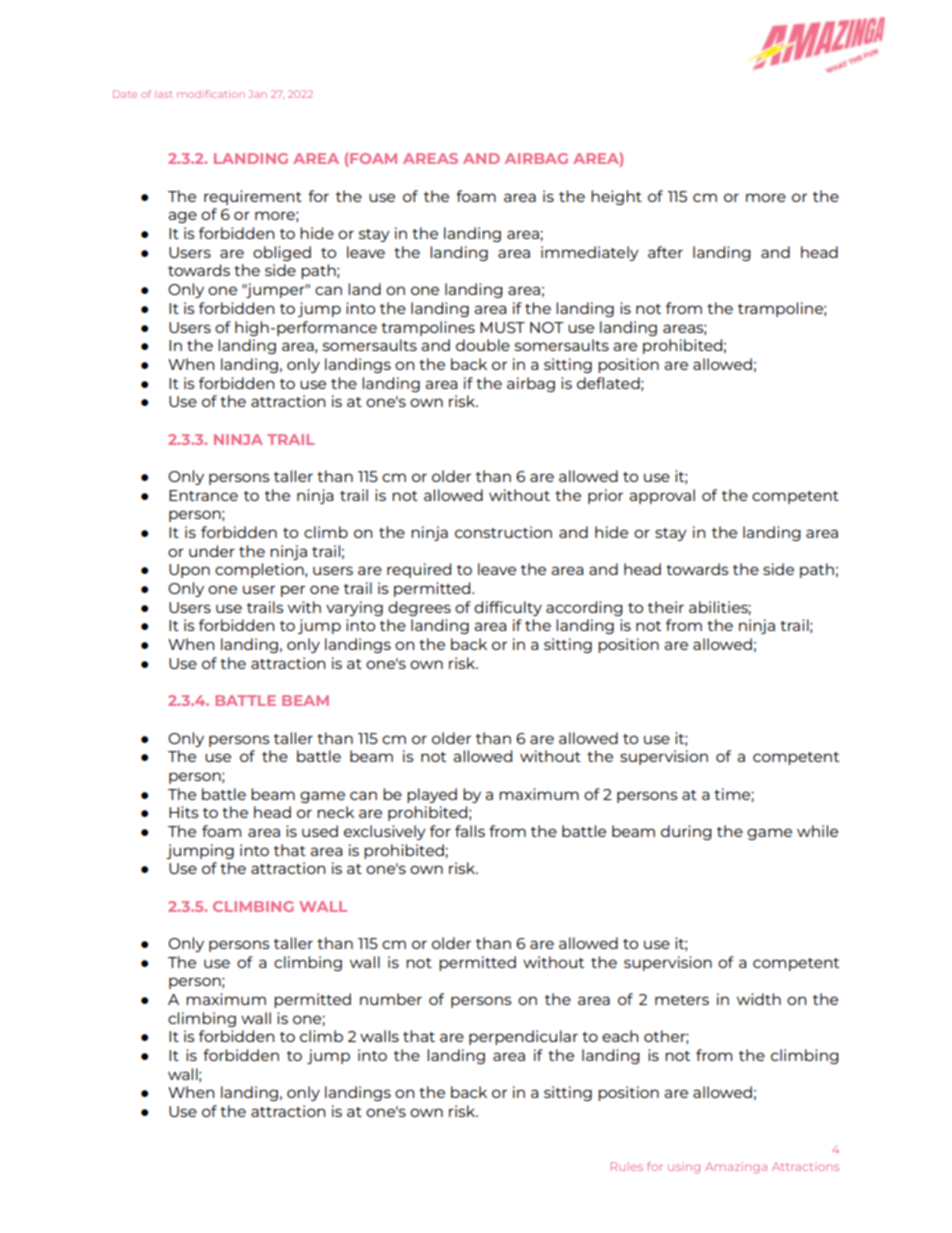  Describe the element at coordinates (183, 812) in the screenshot. I see `Hits` at that location.
